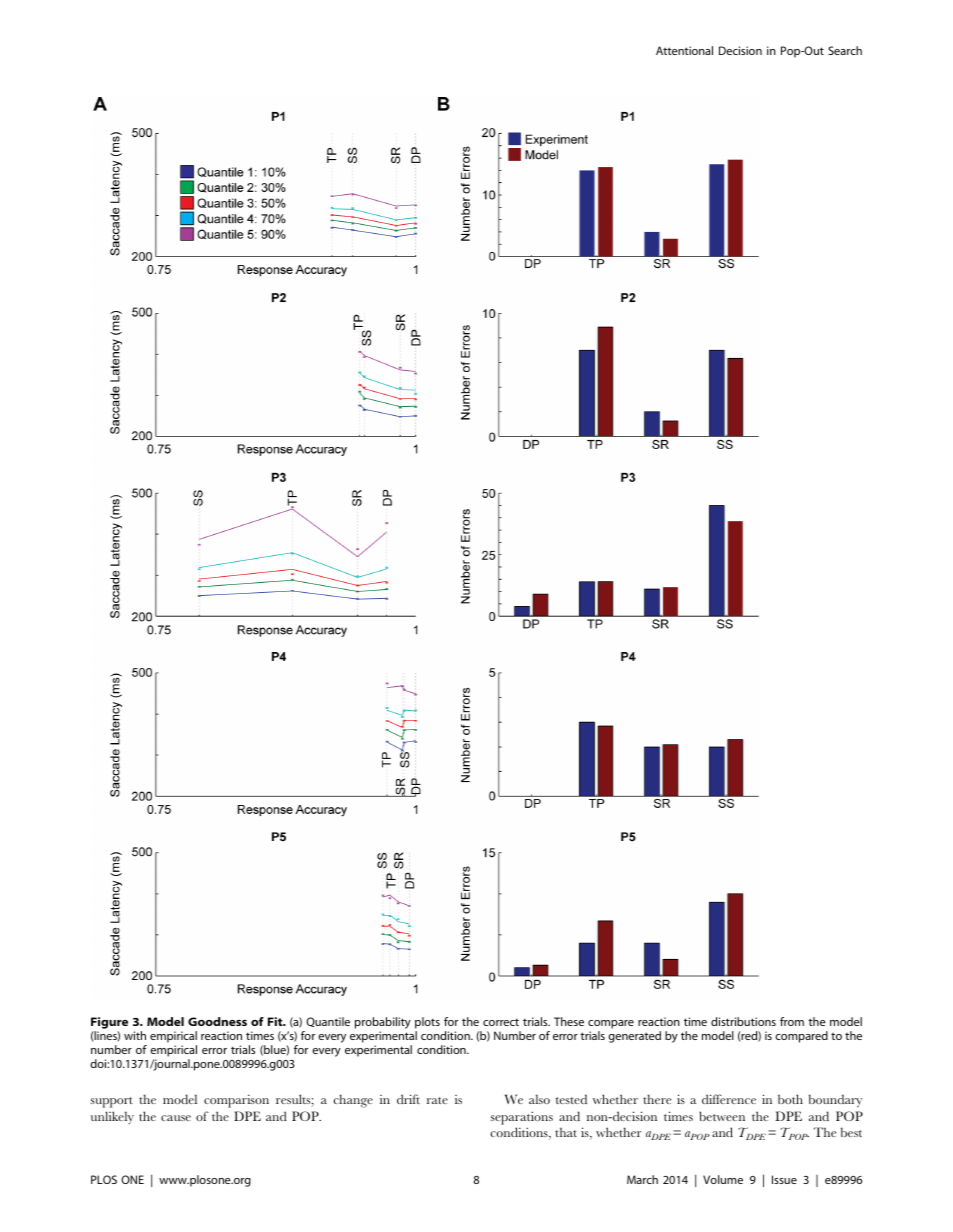 This page has height=1232, width=953. Describe the element at coordinates (522, 1118) in the page. I see `separations` at that location.
